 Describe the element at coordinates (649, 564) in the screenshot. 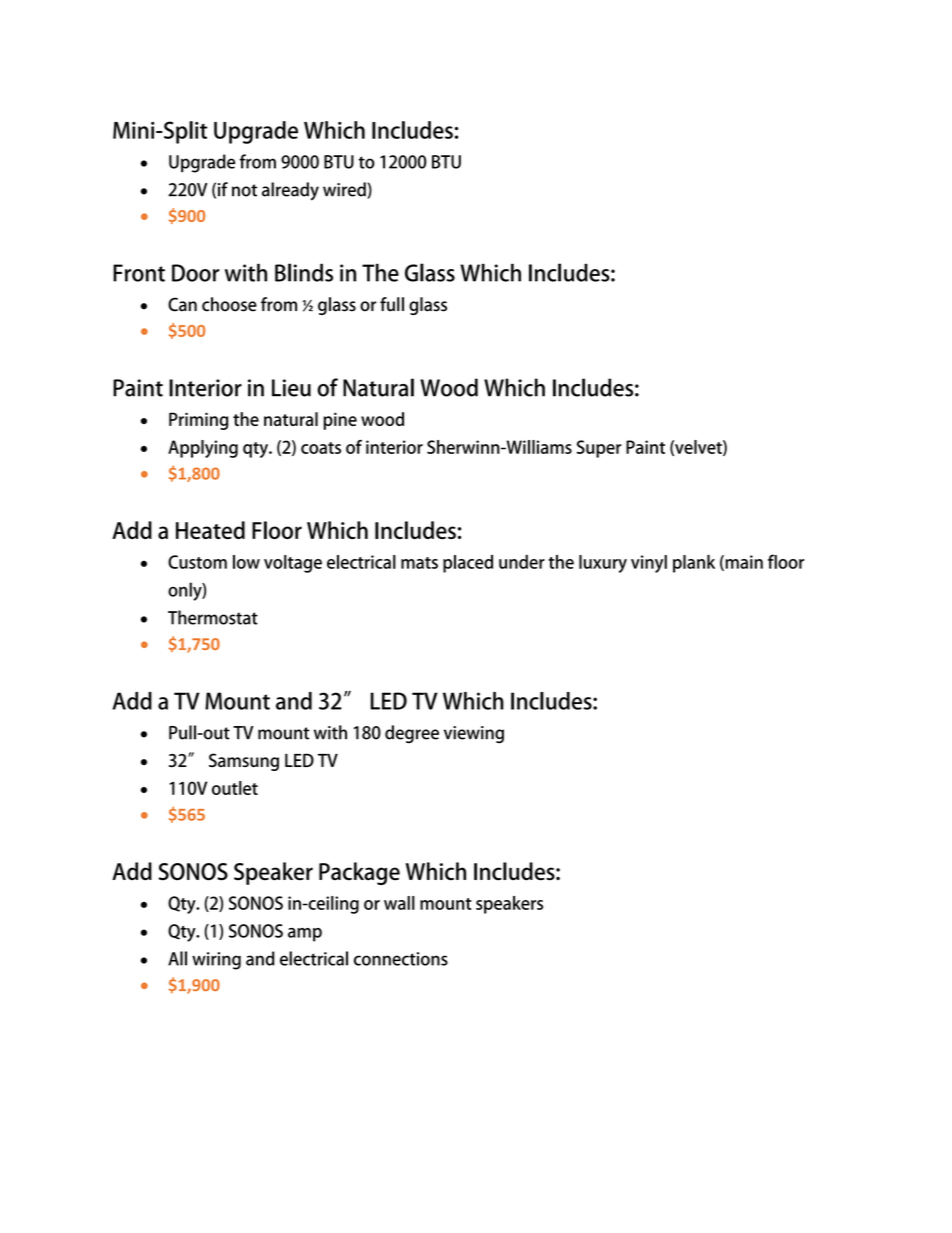

I see `vinyl` at that location.
